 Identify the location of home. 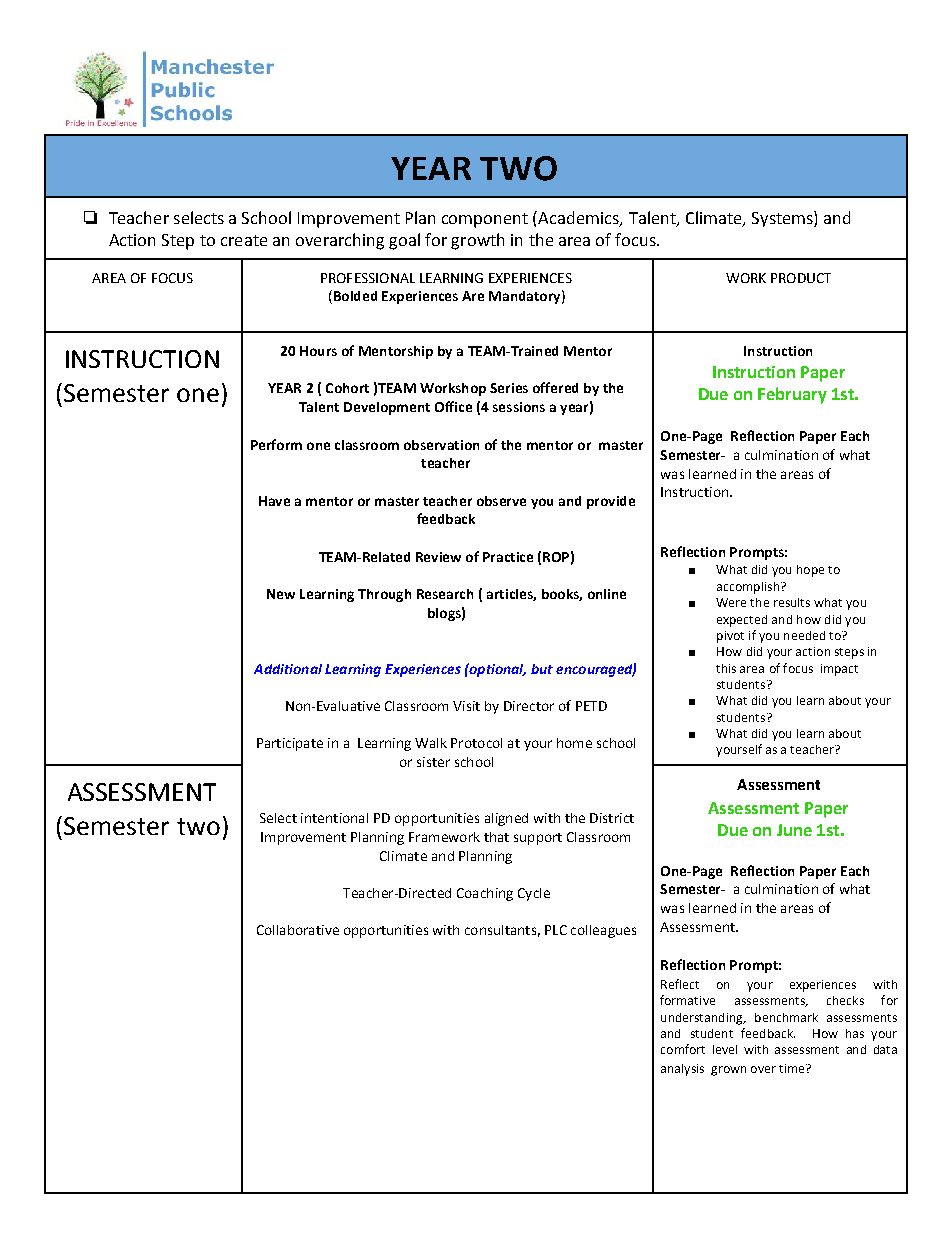
(574, 743).
